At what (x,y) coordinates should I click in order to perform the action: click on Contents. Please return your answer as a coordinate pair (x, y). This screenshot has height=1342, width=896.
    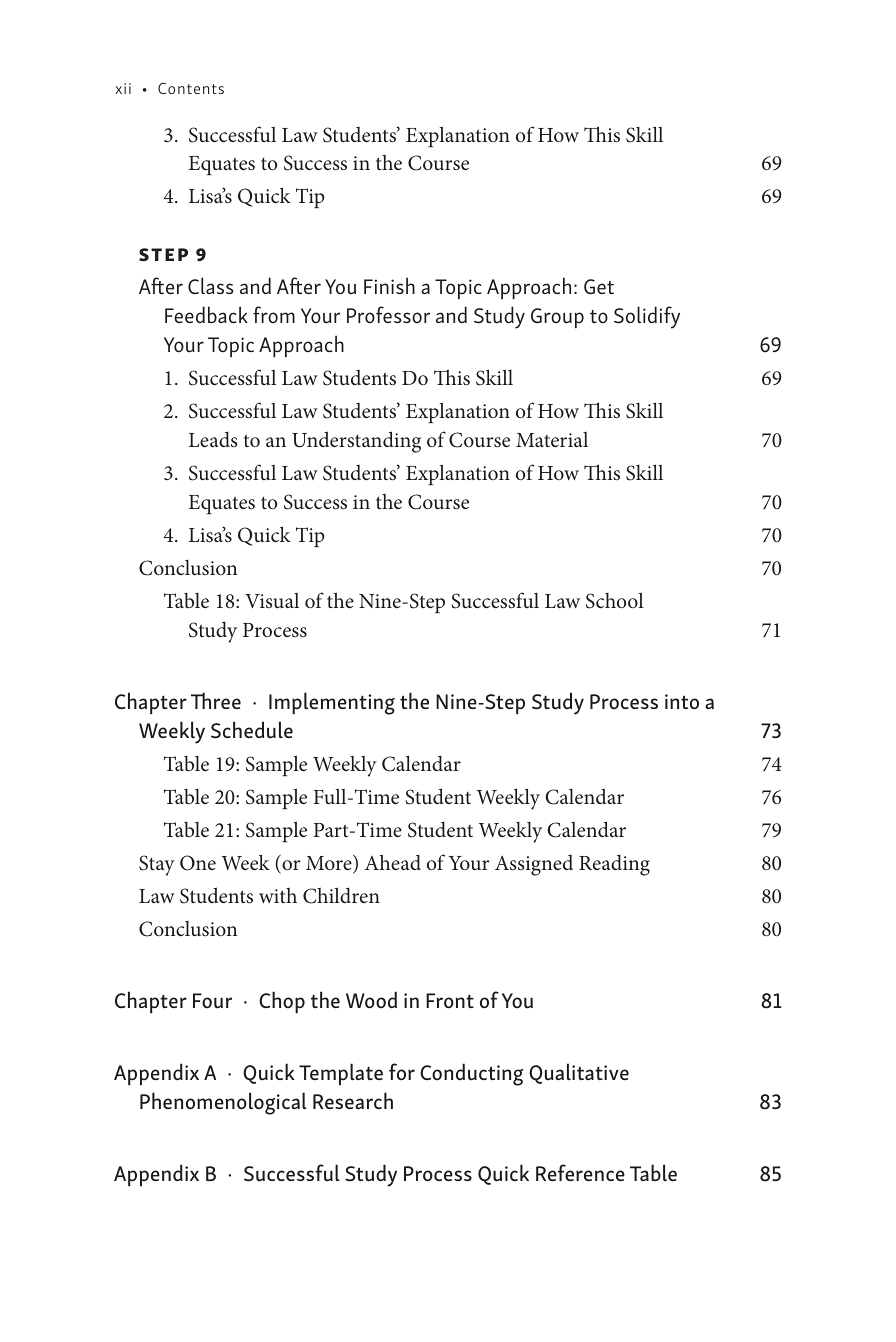
    Looking at the image, I should click on (191, 88).
